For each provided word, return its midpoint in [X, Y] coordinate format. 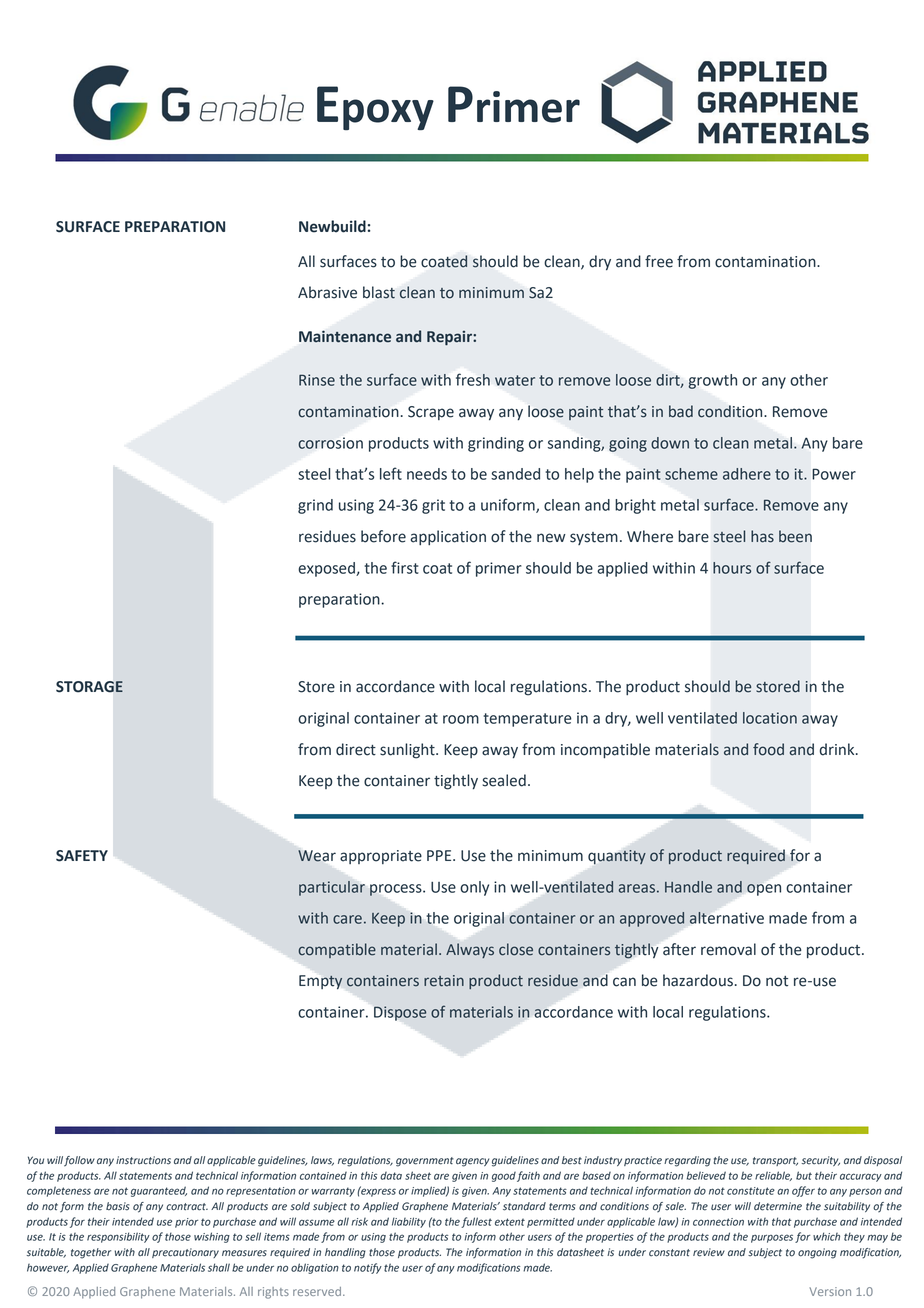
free [659, 261]
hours [732, 568]
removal [728, 949]
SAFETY [82, 856]
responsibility [118, 1237]
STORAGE [89, 687]
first [405, 567]
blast [379, 292]
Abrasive [327, 292]
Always [470, 950]
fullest [476, 1222]
